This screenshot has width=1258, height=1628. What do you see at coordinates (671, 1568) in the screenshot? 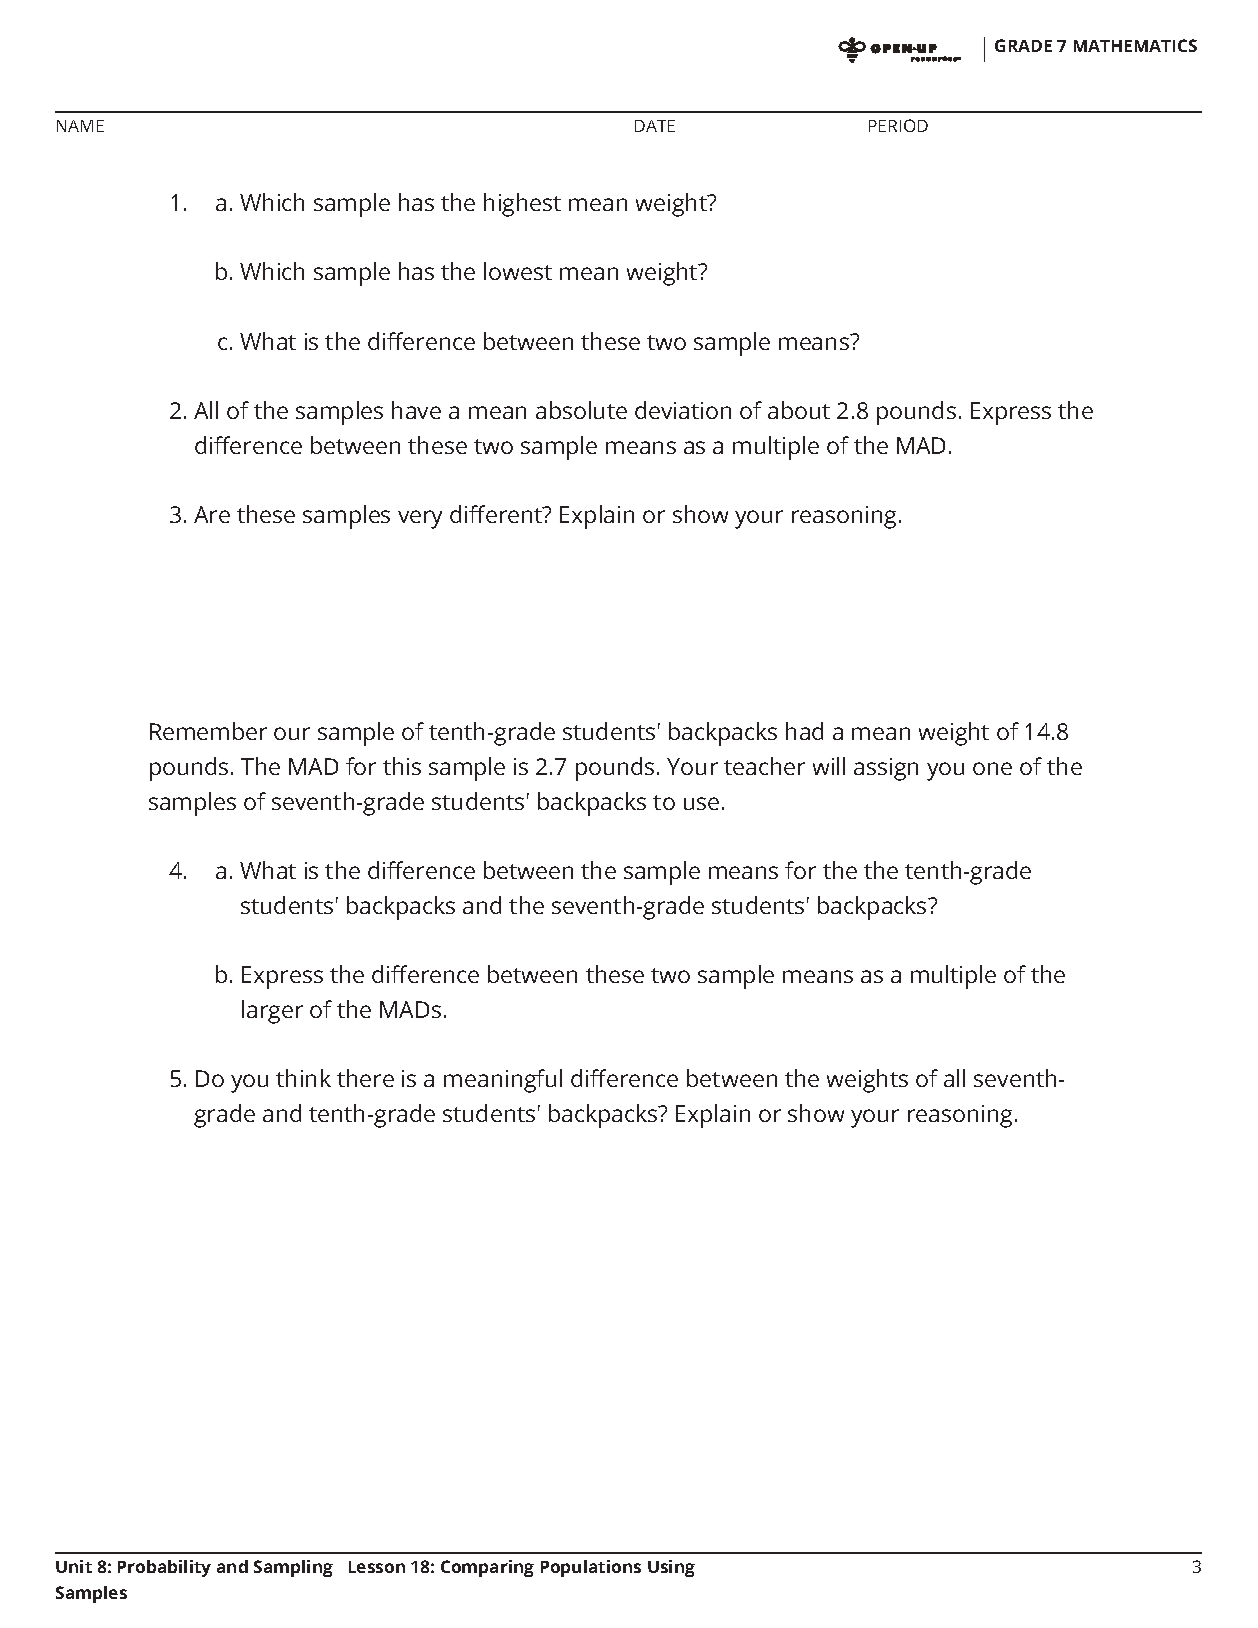
I see `Using` at bounding box center [671, 1568].
